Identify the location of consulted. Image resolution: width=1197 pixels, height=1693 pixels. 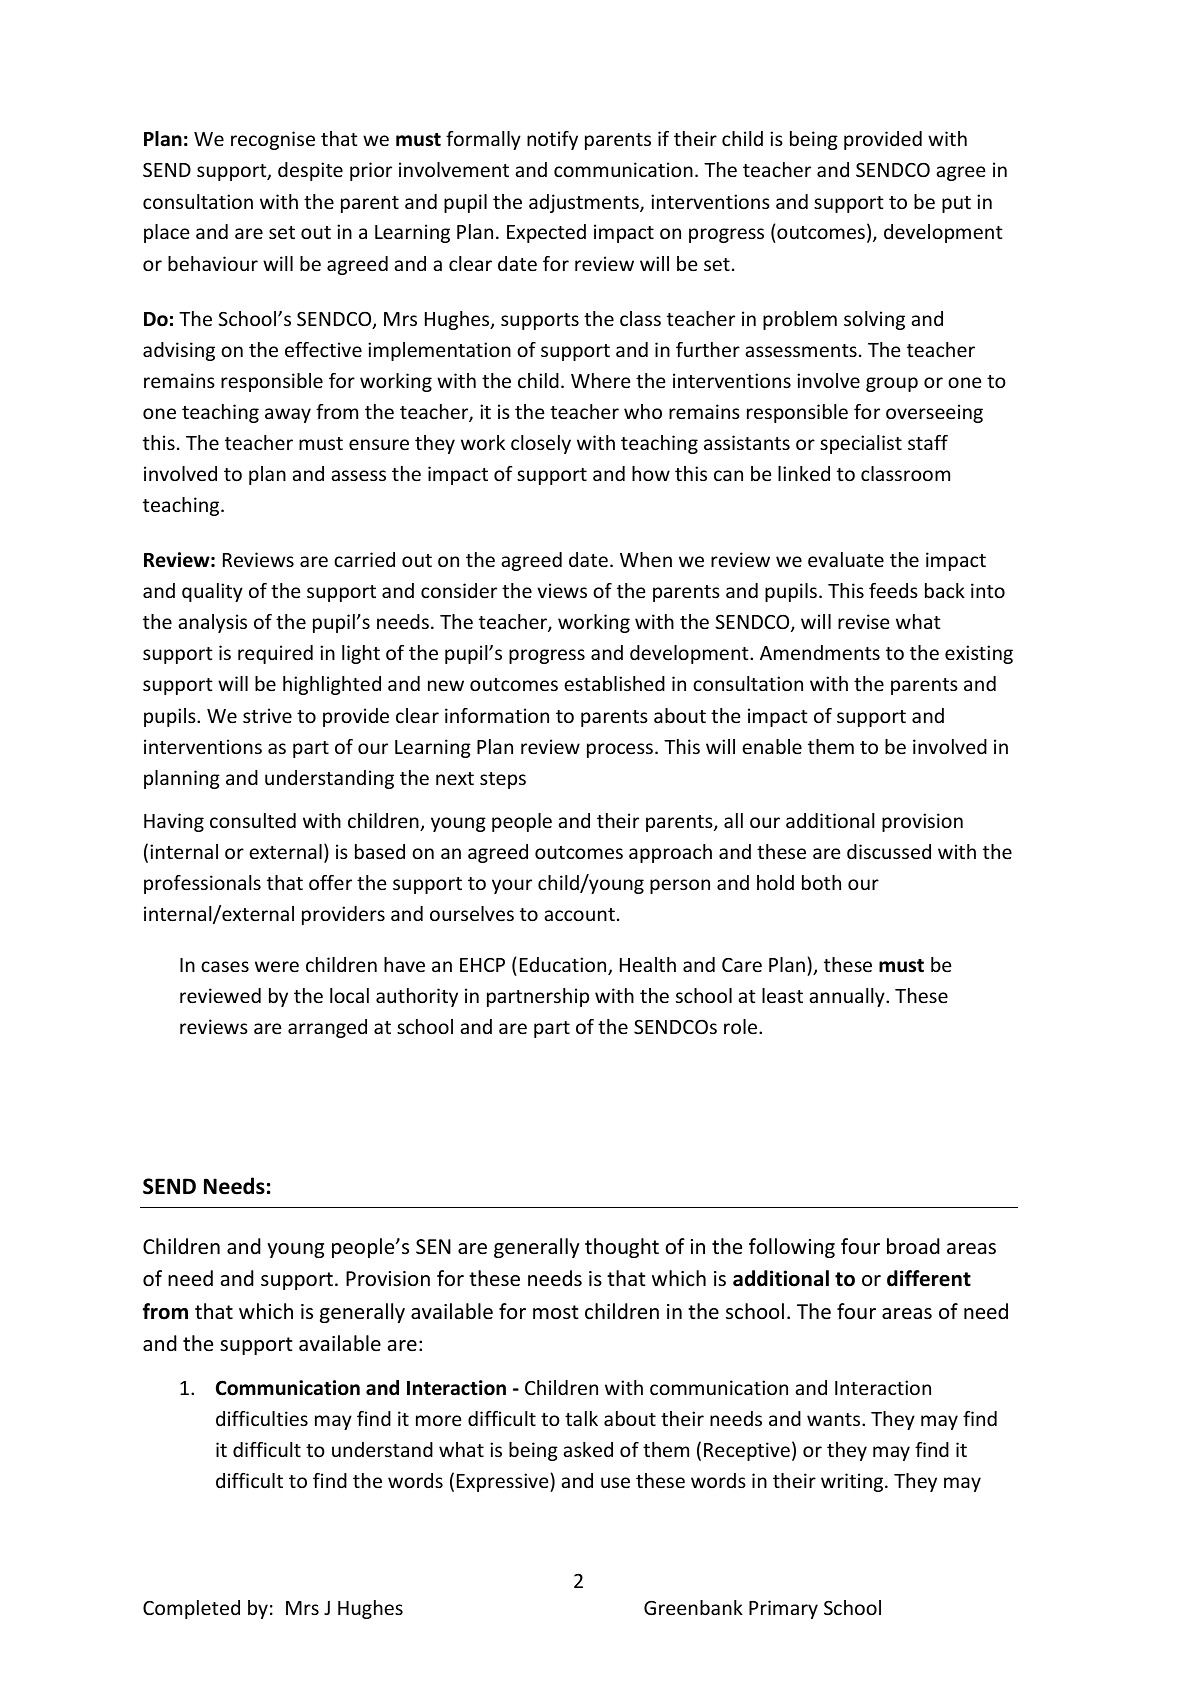
(253, 820).
